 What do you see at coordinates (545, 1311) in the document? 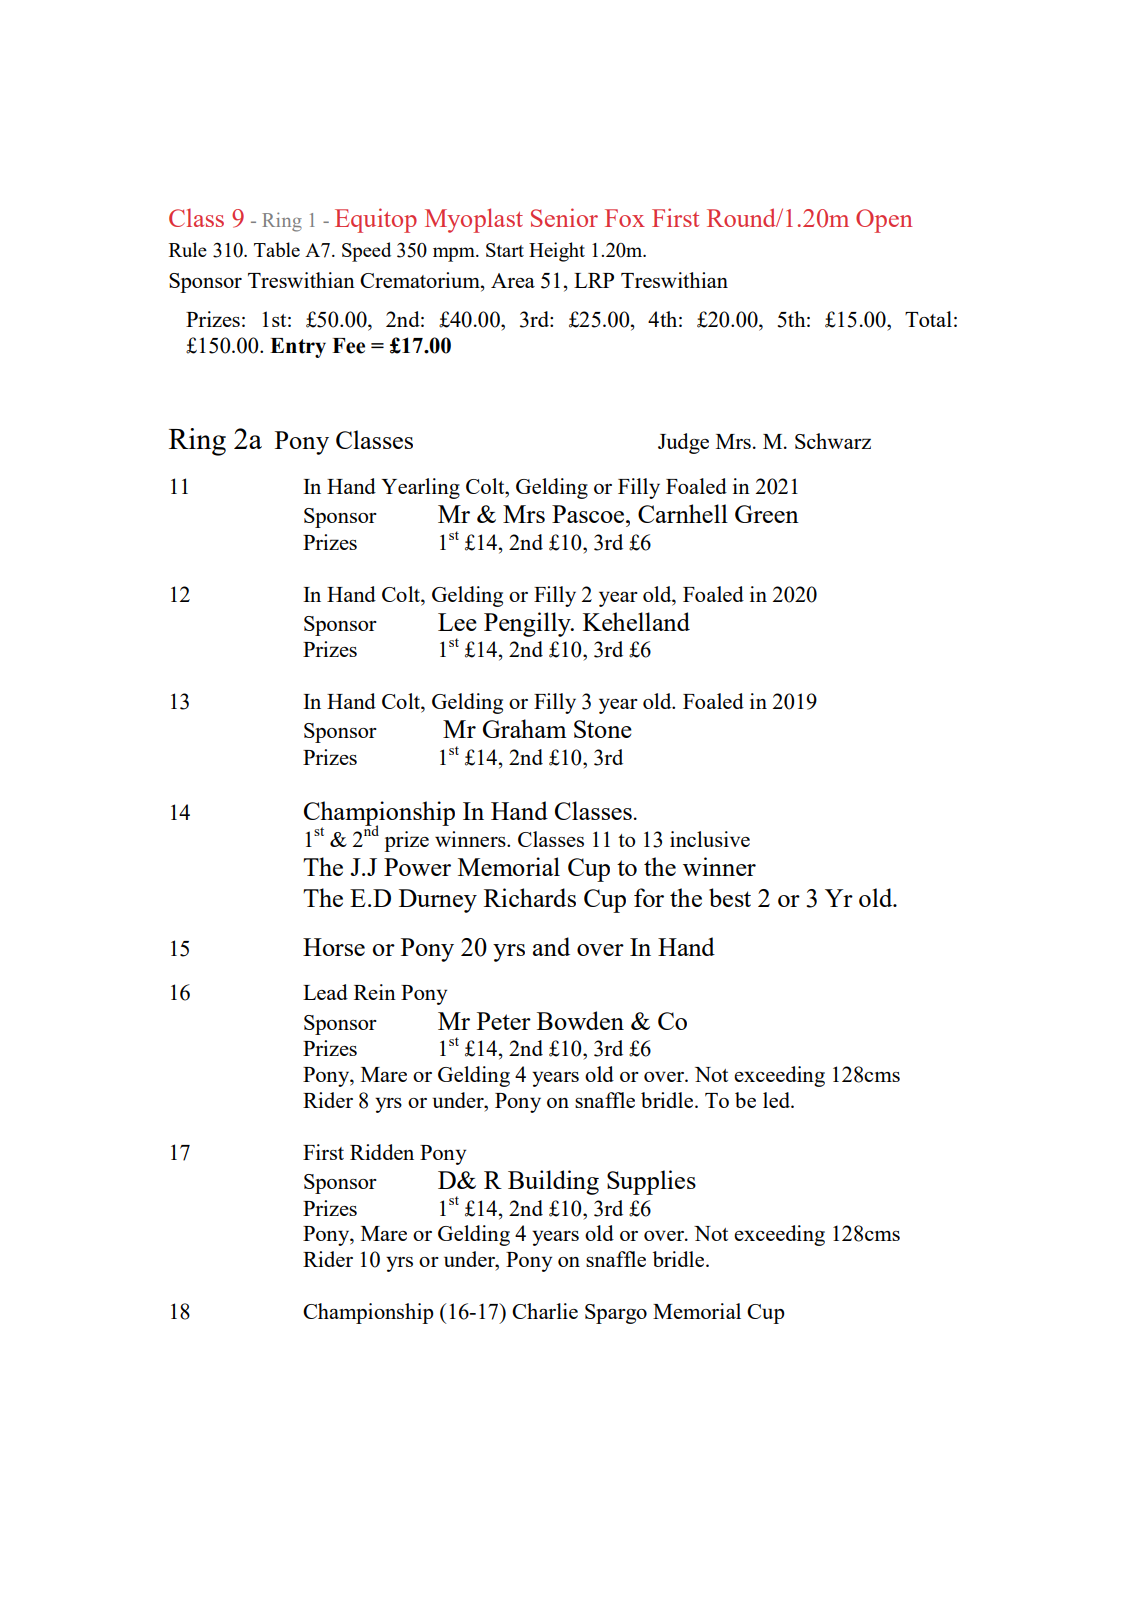
I see `Charlie` at bounding box center [545, 1311].
